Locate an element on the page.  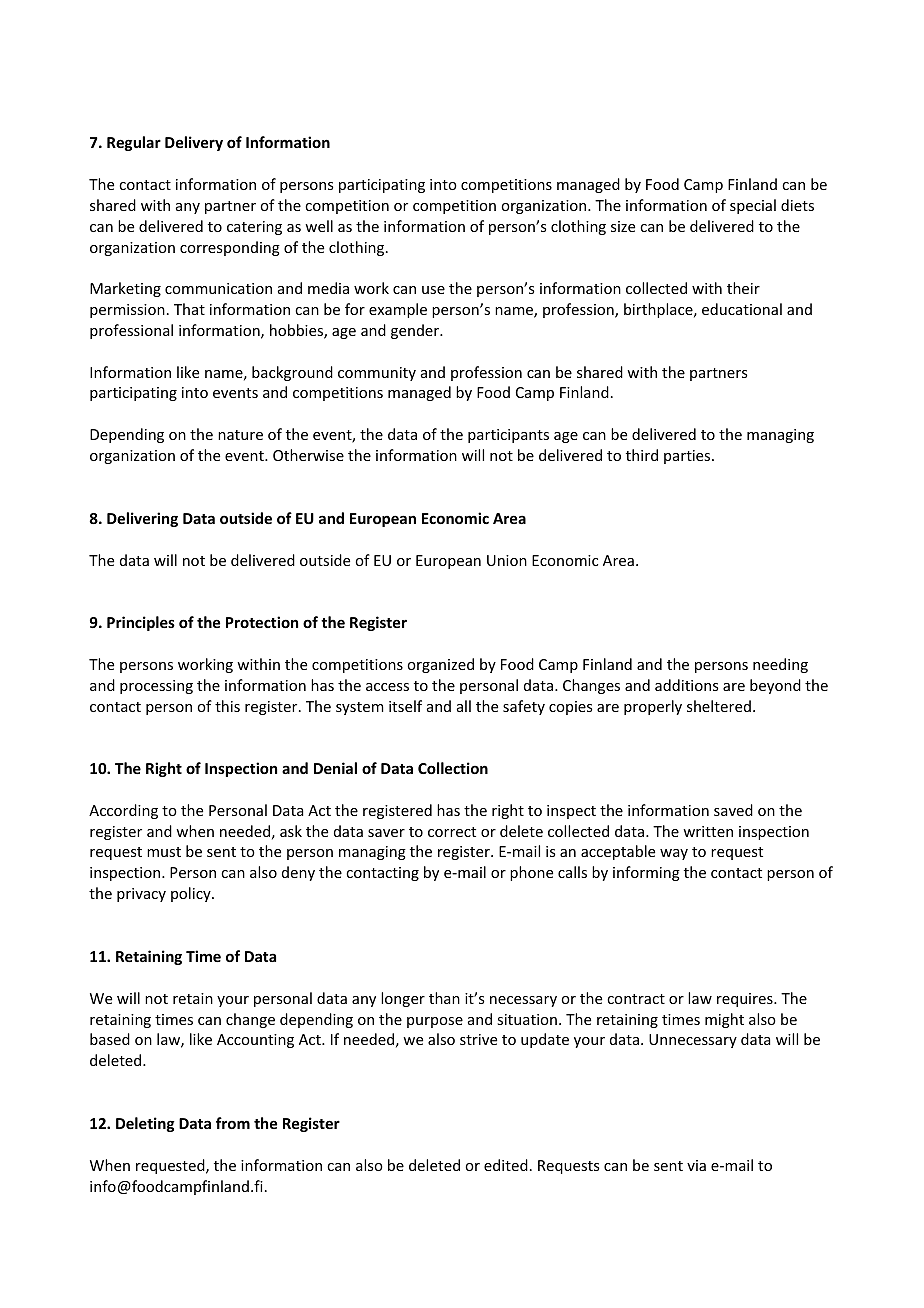
special is located at coordinates (753, 206).
